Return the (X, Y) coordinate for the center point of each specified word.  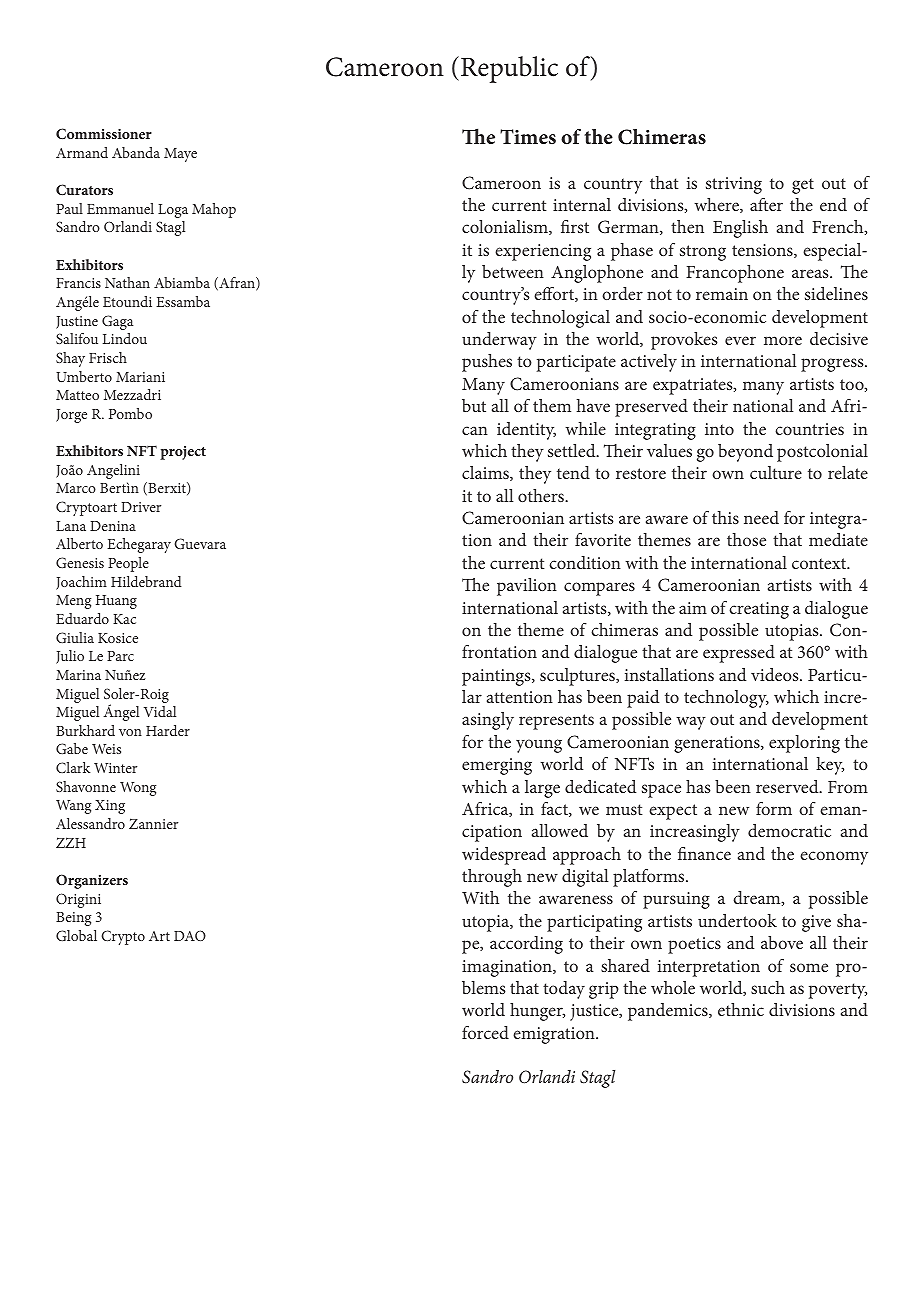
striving (734, 185)
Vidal (160, 711)
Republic (509, 69)
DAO (190, 935)
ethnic (741, 1009)
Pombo (130, 413)
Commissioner (104, 133)
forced (485, 1032)
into (719, 429)
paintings (497, 677)
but (474, 405)
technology (726, 699)
